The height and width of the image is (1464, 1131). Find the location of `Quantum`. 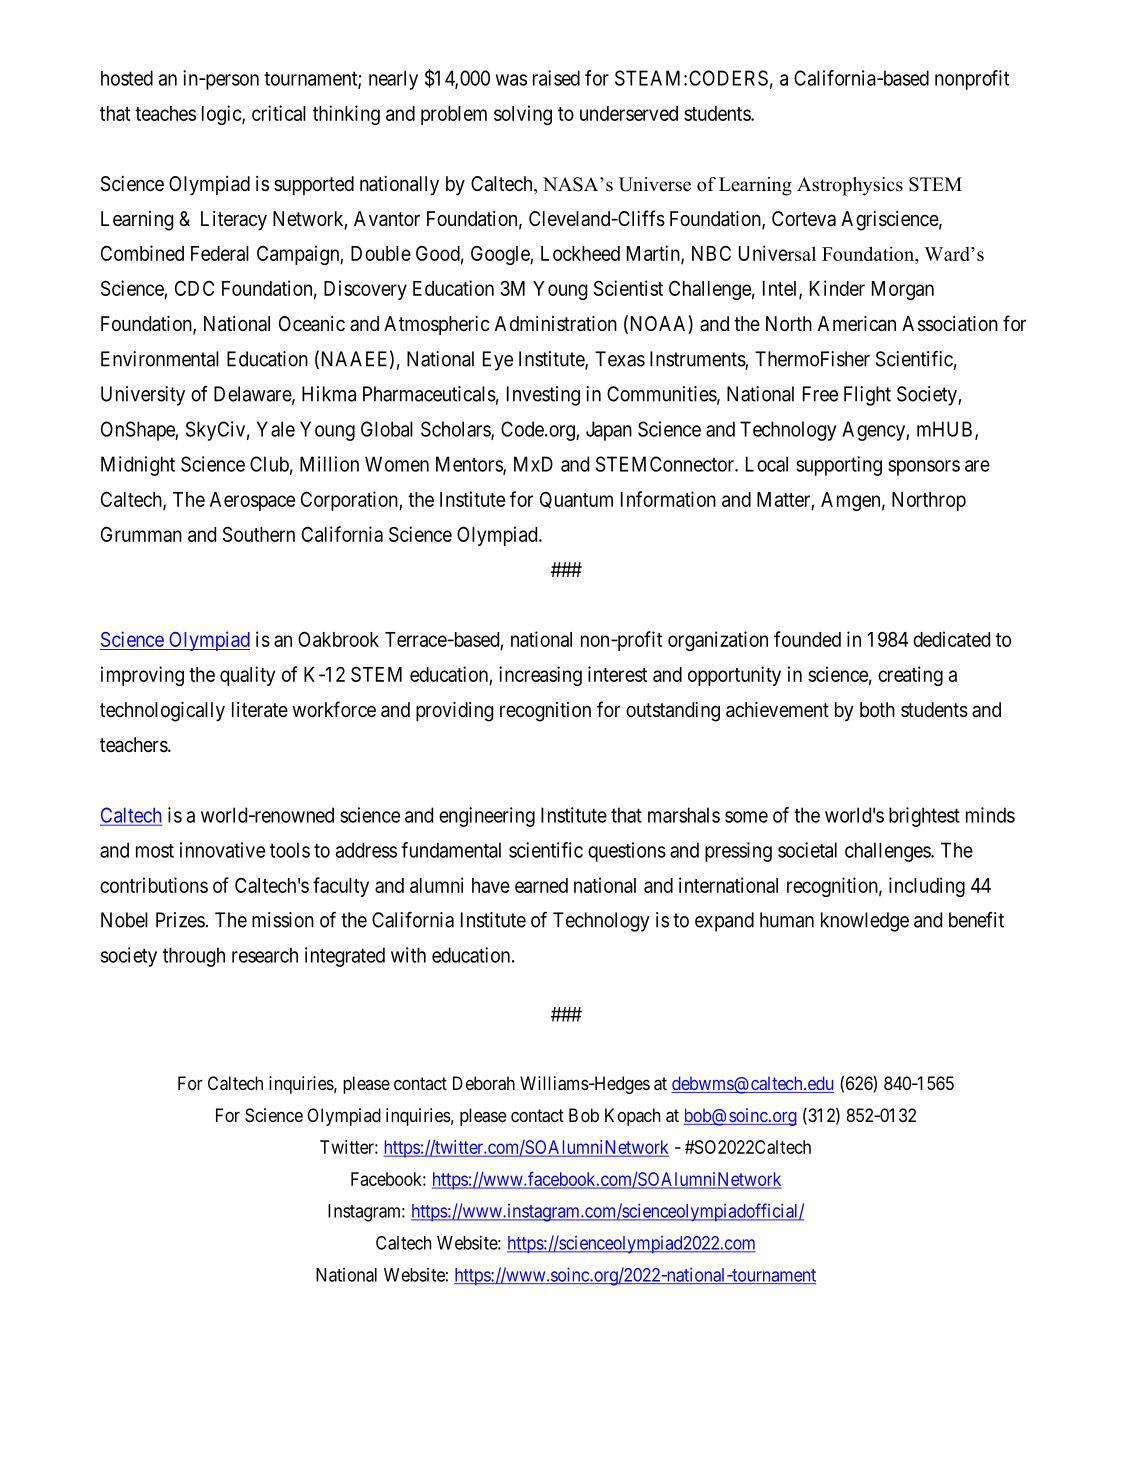

Quantum is located at coordinates (576, 499).
